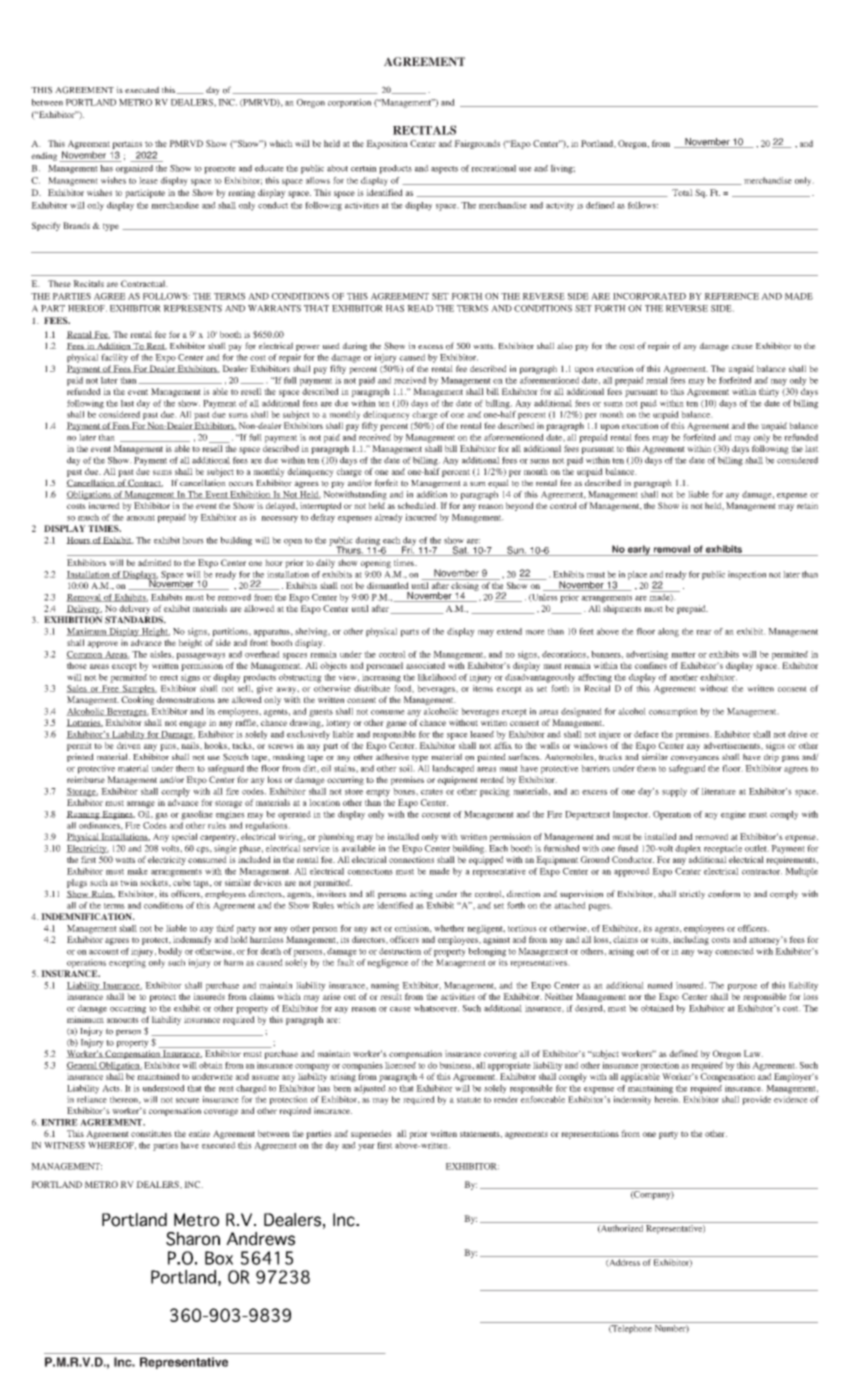 The height and width of the screenshot is (1400, 849). Describe the element at coordinates (137, 871) in the screenshot. I see `make` at that location.
